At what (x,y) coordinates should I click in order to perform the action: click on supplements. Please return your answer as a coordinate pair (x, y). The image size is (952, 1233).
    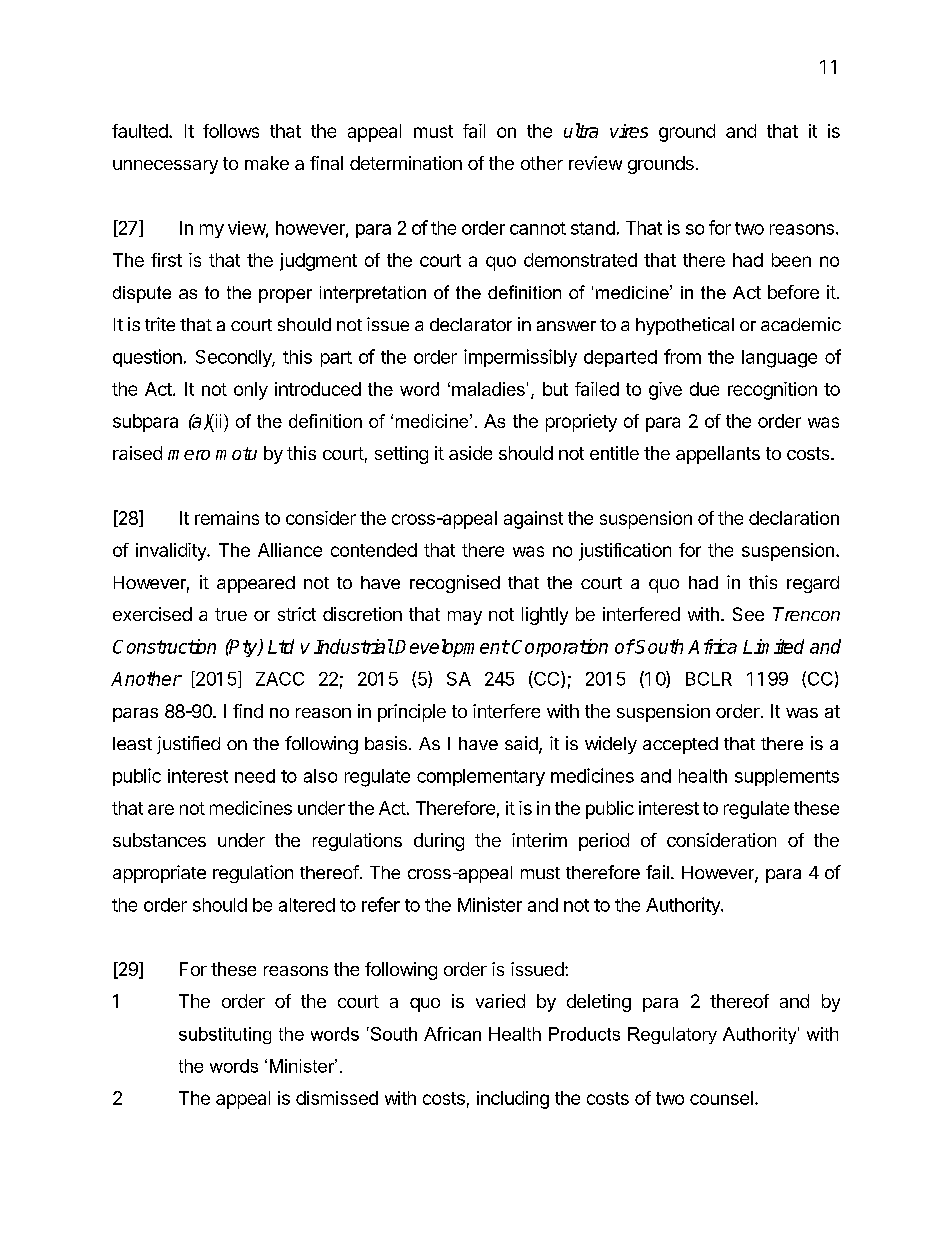
    Looking at the image, I should click on (787, 777).
